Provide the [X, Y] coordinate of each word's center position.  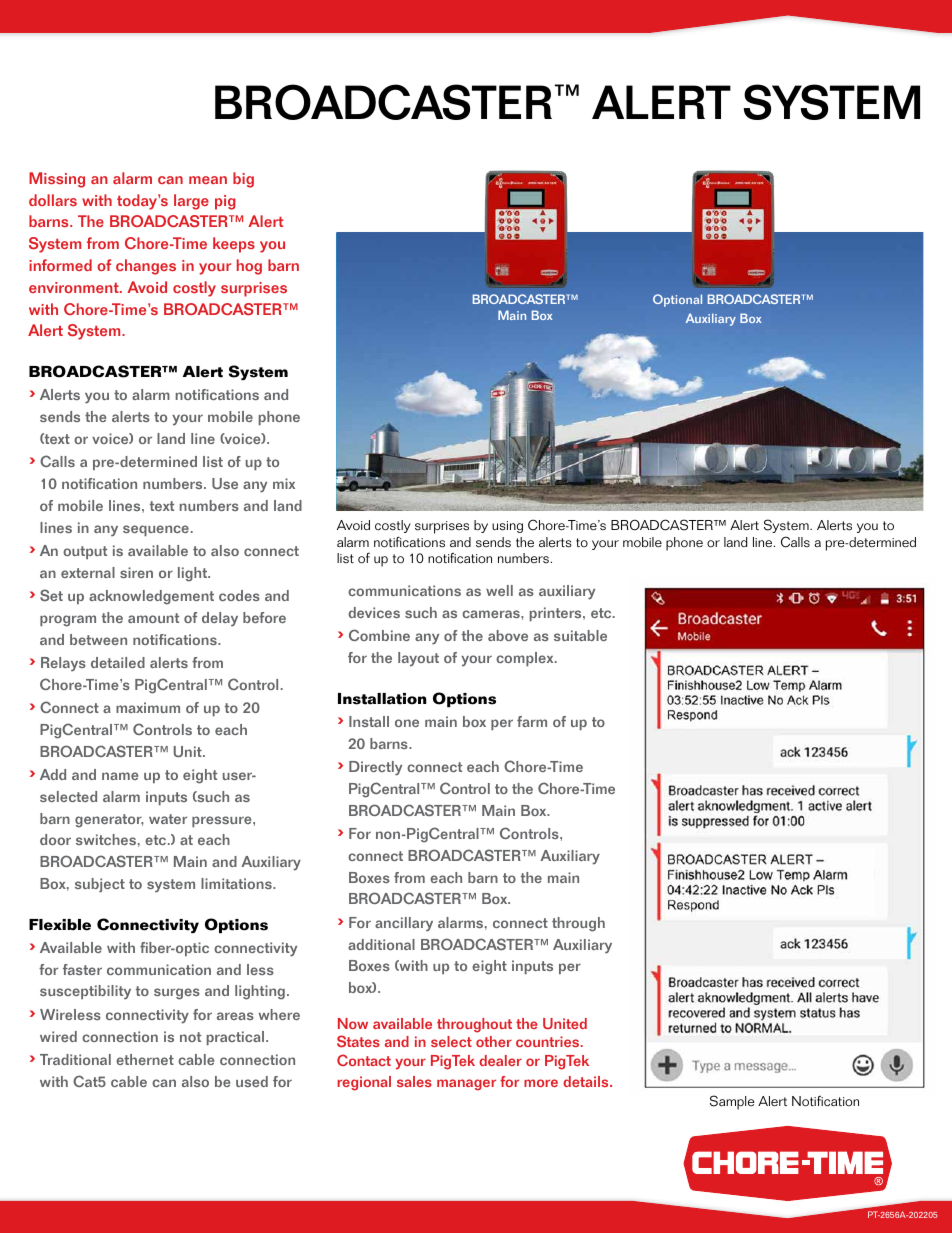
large [191, 202]
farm [532, 721]
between [98, 639]
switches [106, 839]
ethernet [145, 1059]
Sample [732, 1102]
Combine [379, 635]
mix [284, 483]
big [243, 180]
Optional [677, 300]
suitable [580, 635]
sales [414, 1081]
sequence [156, 530]
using [507, 527]
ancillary [404, 924]
